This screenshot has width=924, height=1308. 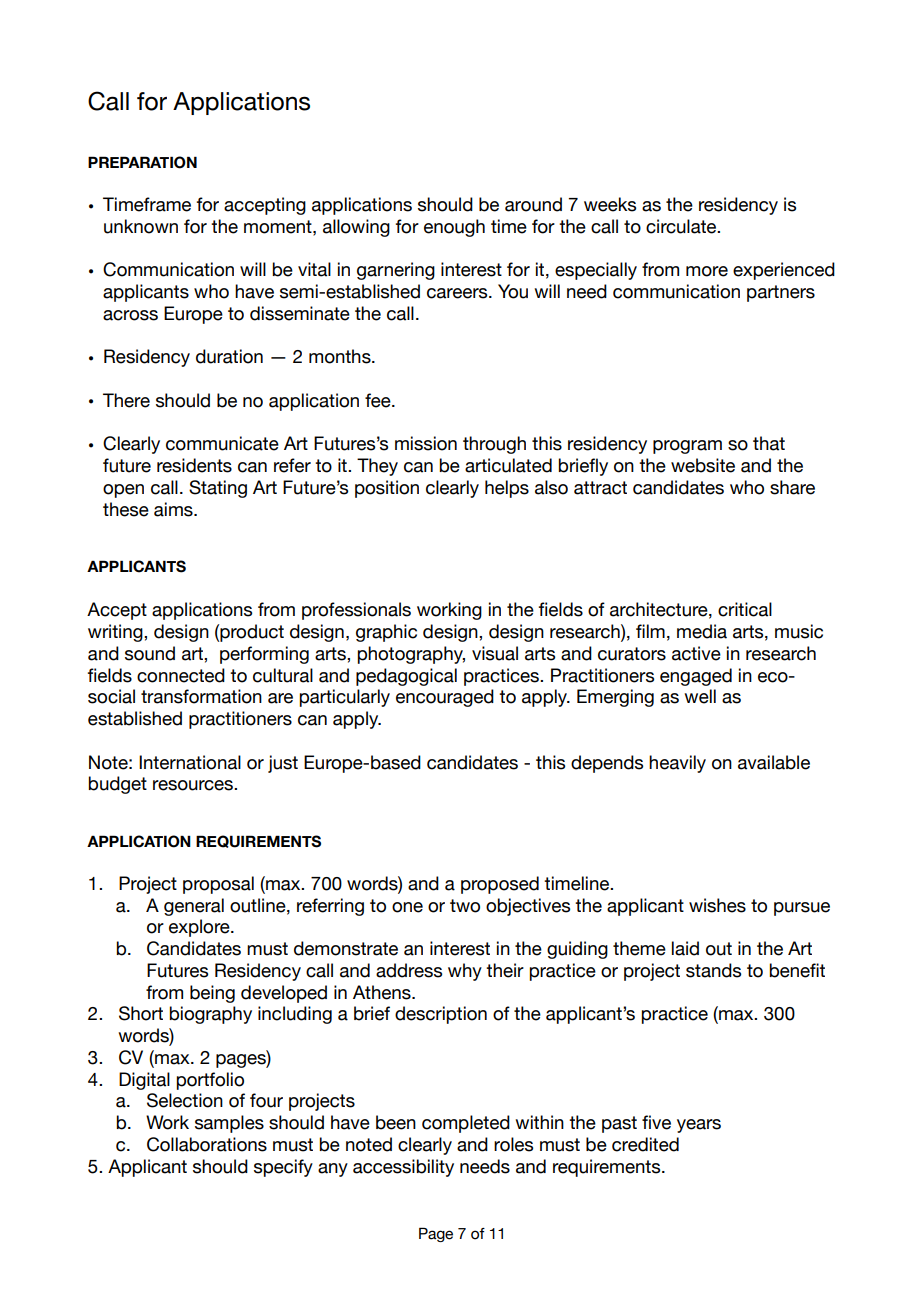 What do you see at coordinates (181, 675) in the screenshot?
I see `connected` at bounding box center [181, 675].
